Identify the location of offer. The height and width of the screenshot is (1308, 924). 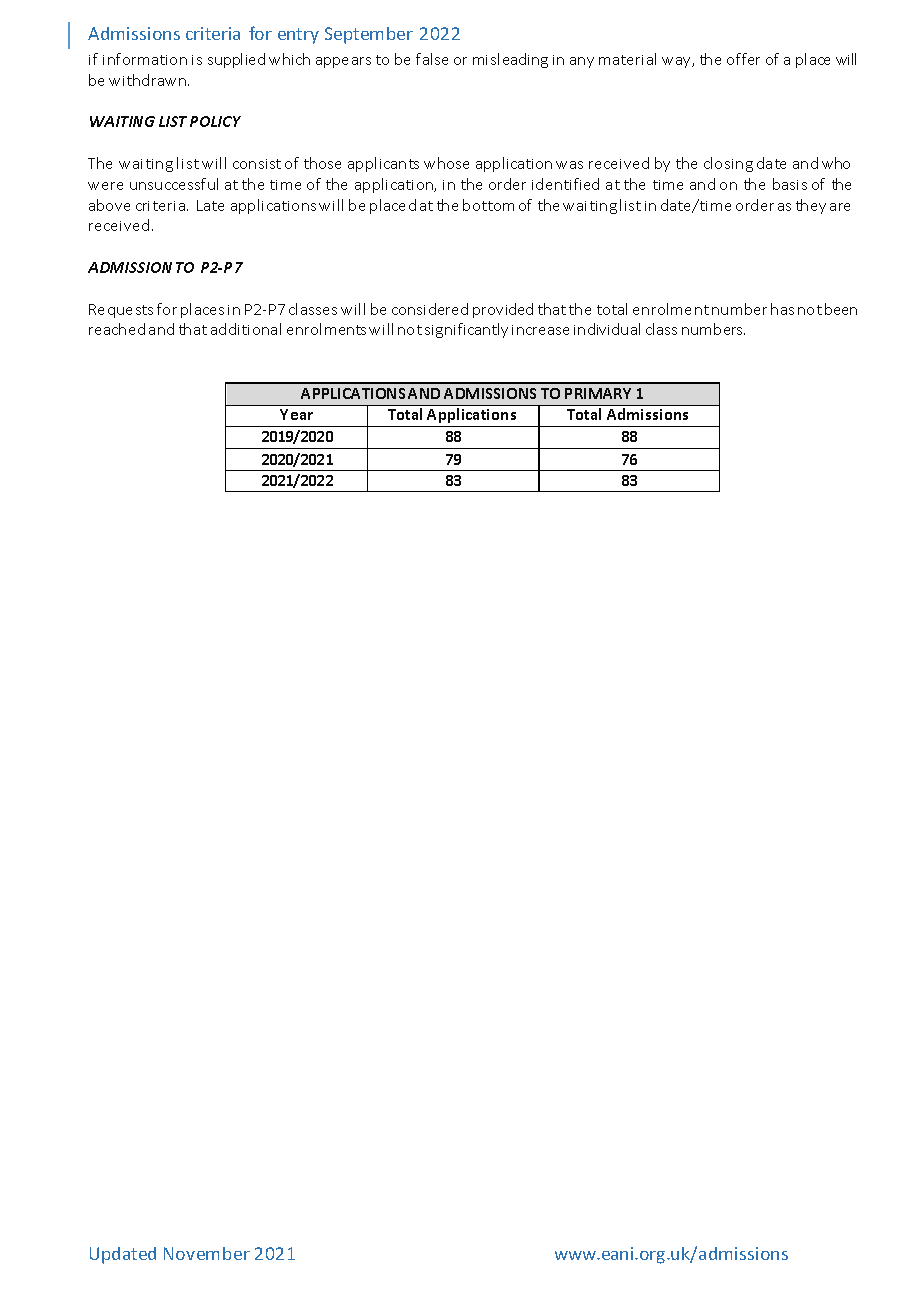
(743, 59).
